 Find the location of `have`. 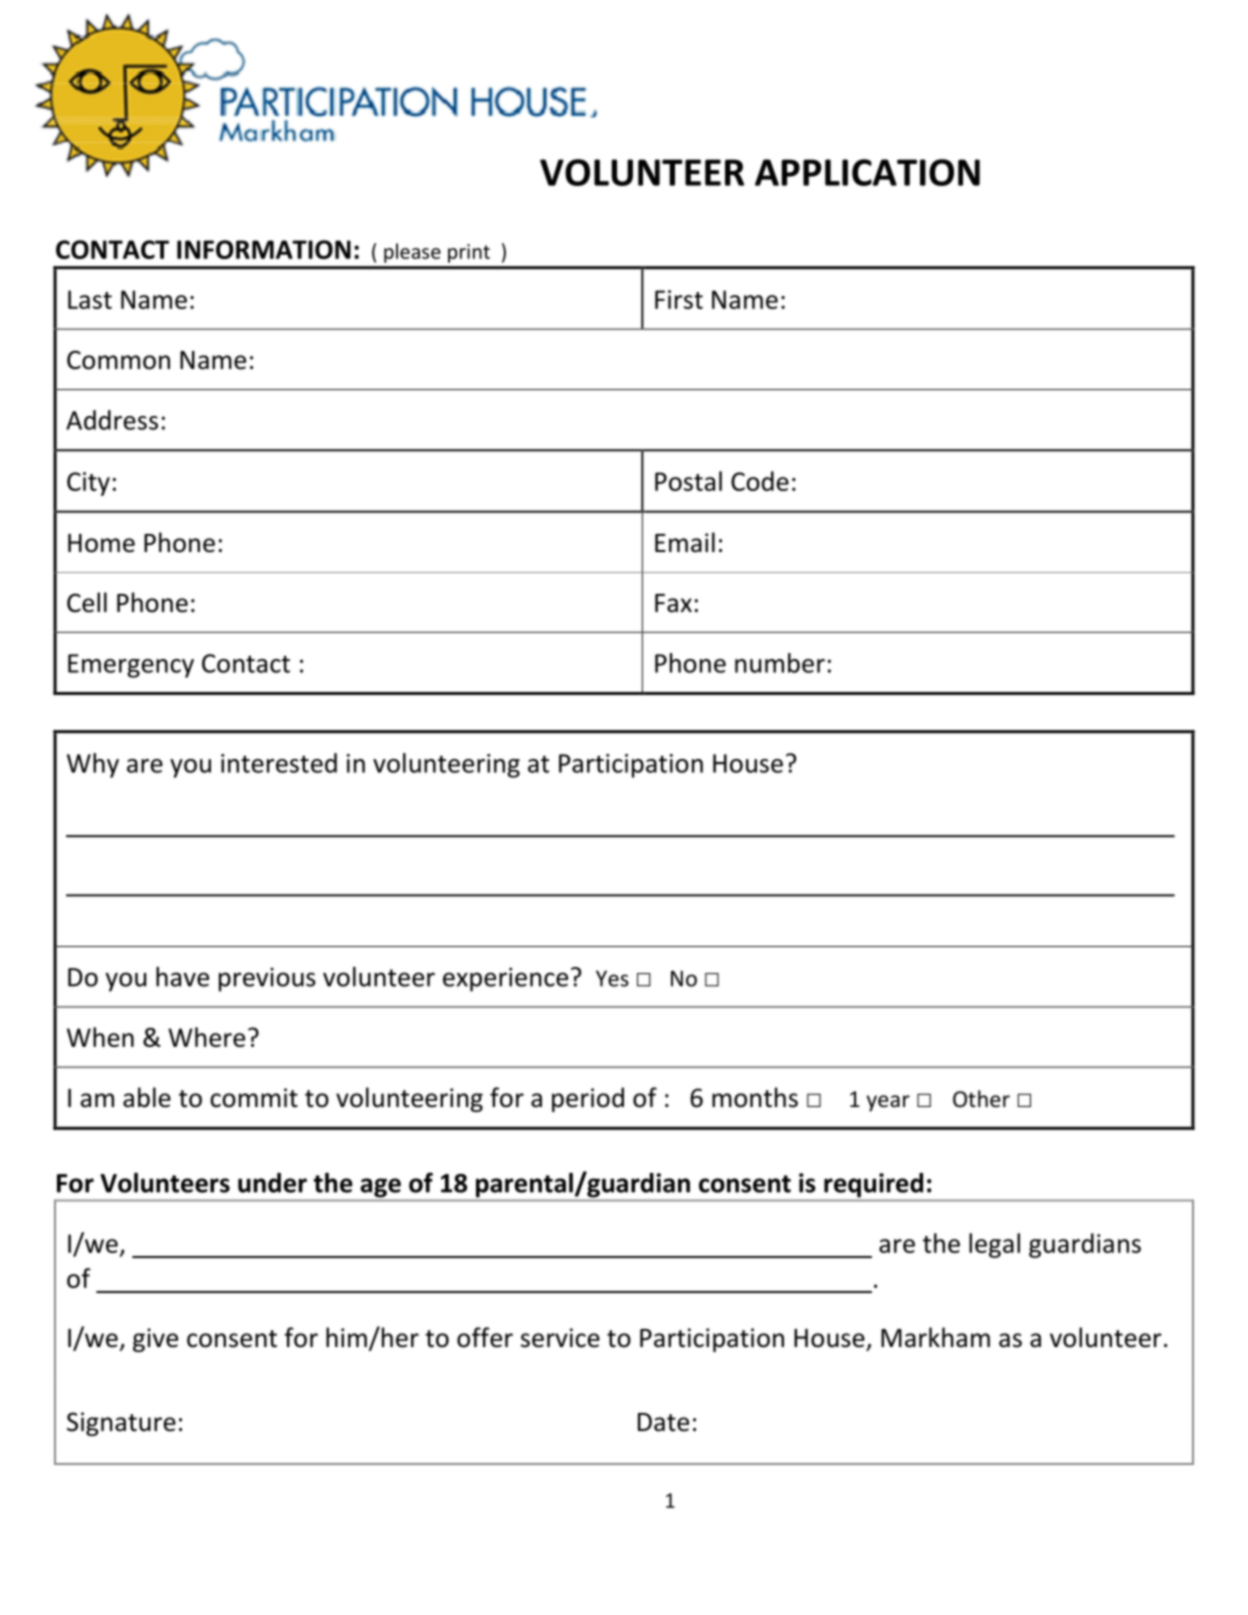

have is located at coordinates (182, 977).
